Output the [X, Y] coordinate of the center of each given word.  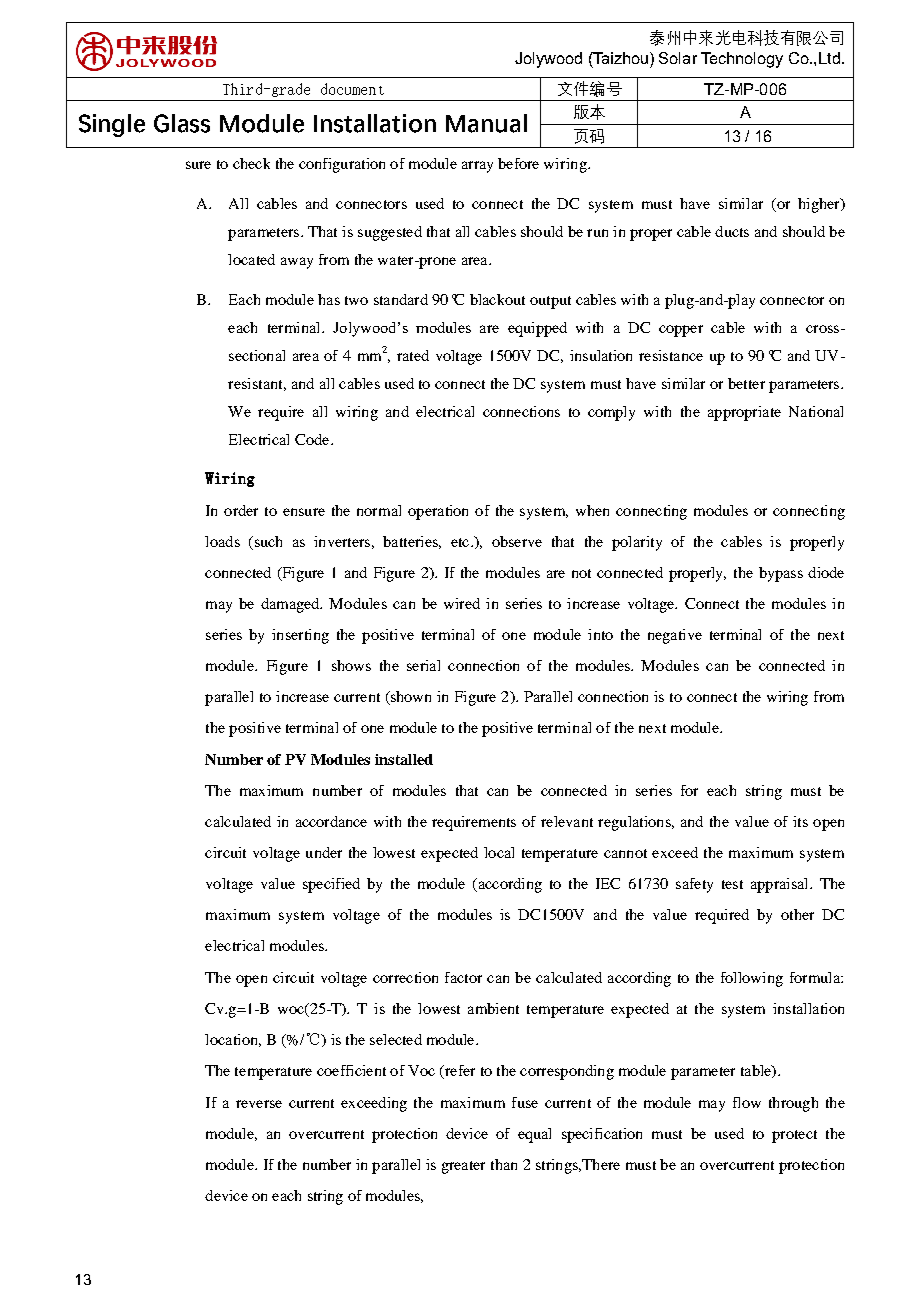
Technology [742, 60]
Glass [182, 123]
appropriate [744, 413]
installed [404, 759]
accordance [331, 821]
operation [438, 512]
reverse [259, 1104]
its [800, 821]
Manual [486, 123]
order [241, 510]
